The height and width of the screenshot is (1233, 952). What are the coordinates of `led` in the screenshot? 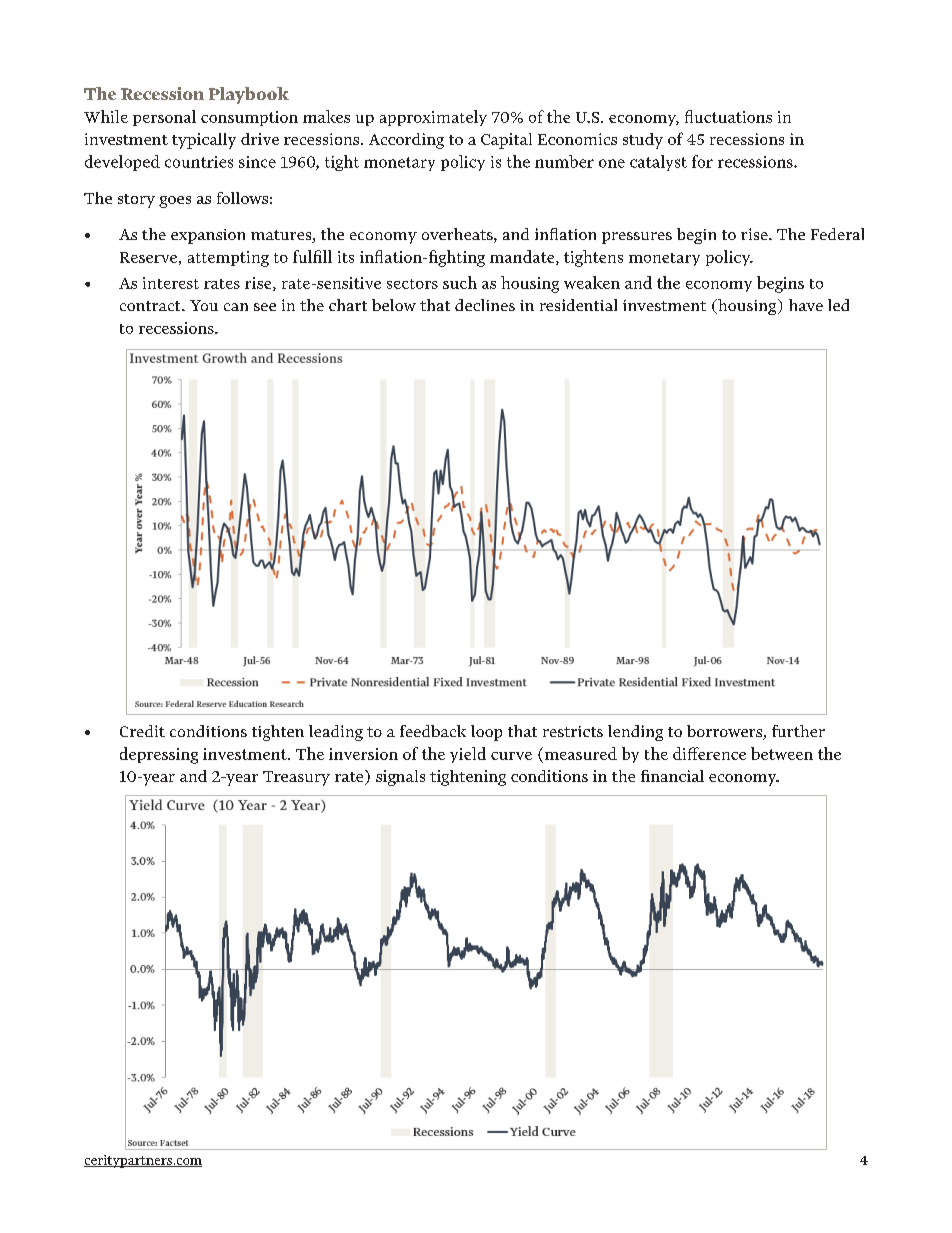 It's located at (838, 305).
